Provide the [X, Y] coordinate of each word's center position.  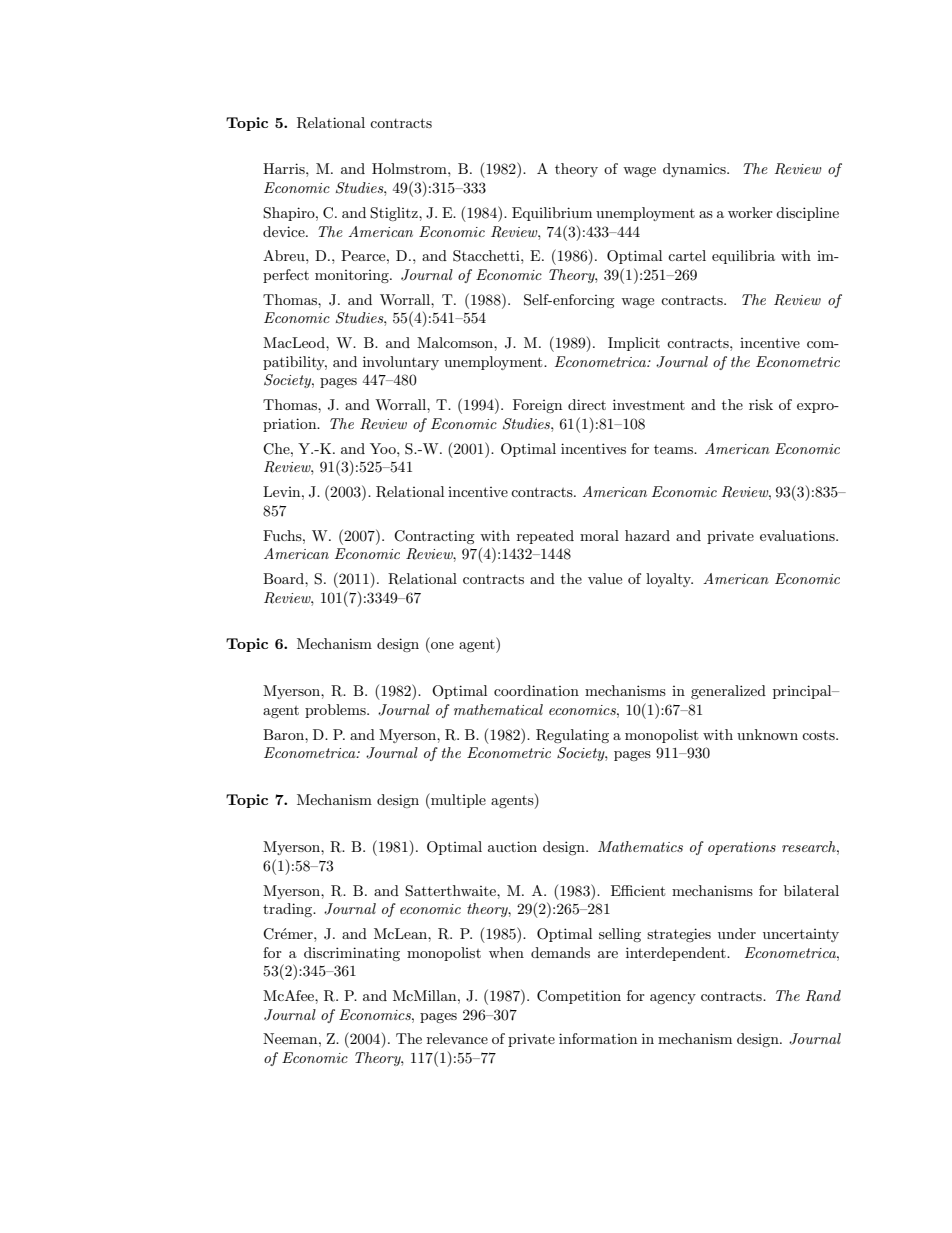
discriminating [352, 954]
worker [750, 212]
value [605, 578]
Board [284, 578]
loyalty [669, 580]
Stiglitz [395, 214]
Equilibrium [552, 214]
